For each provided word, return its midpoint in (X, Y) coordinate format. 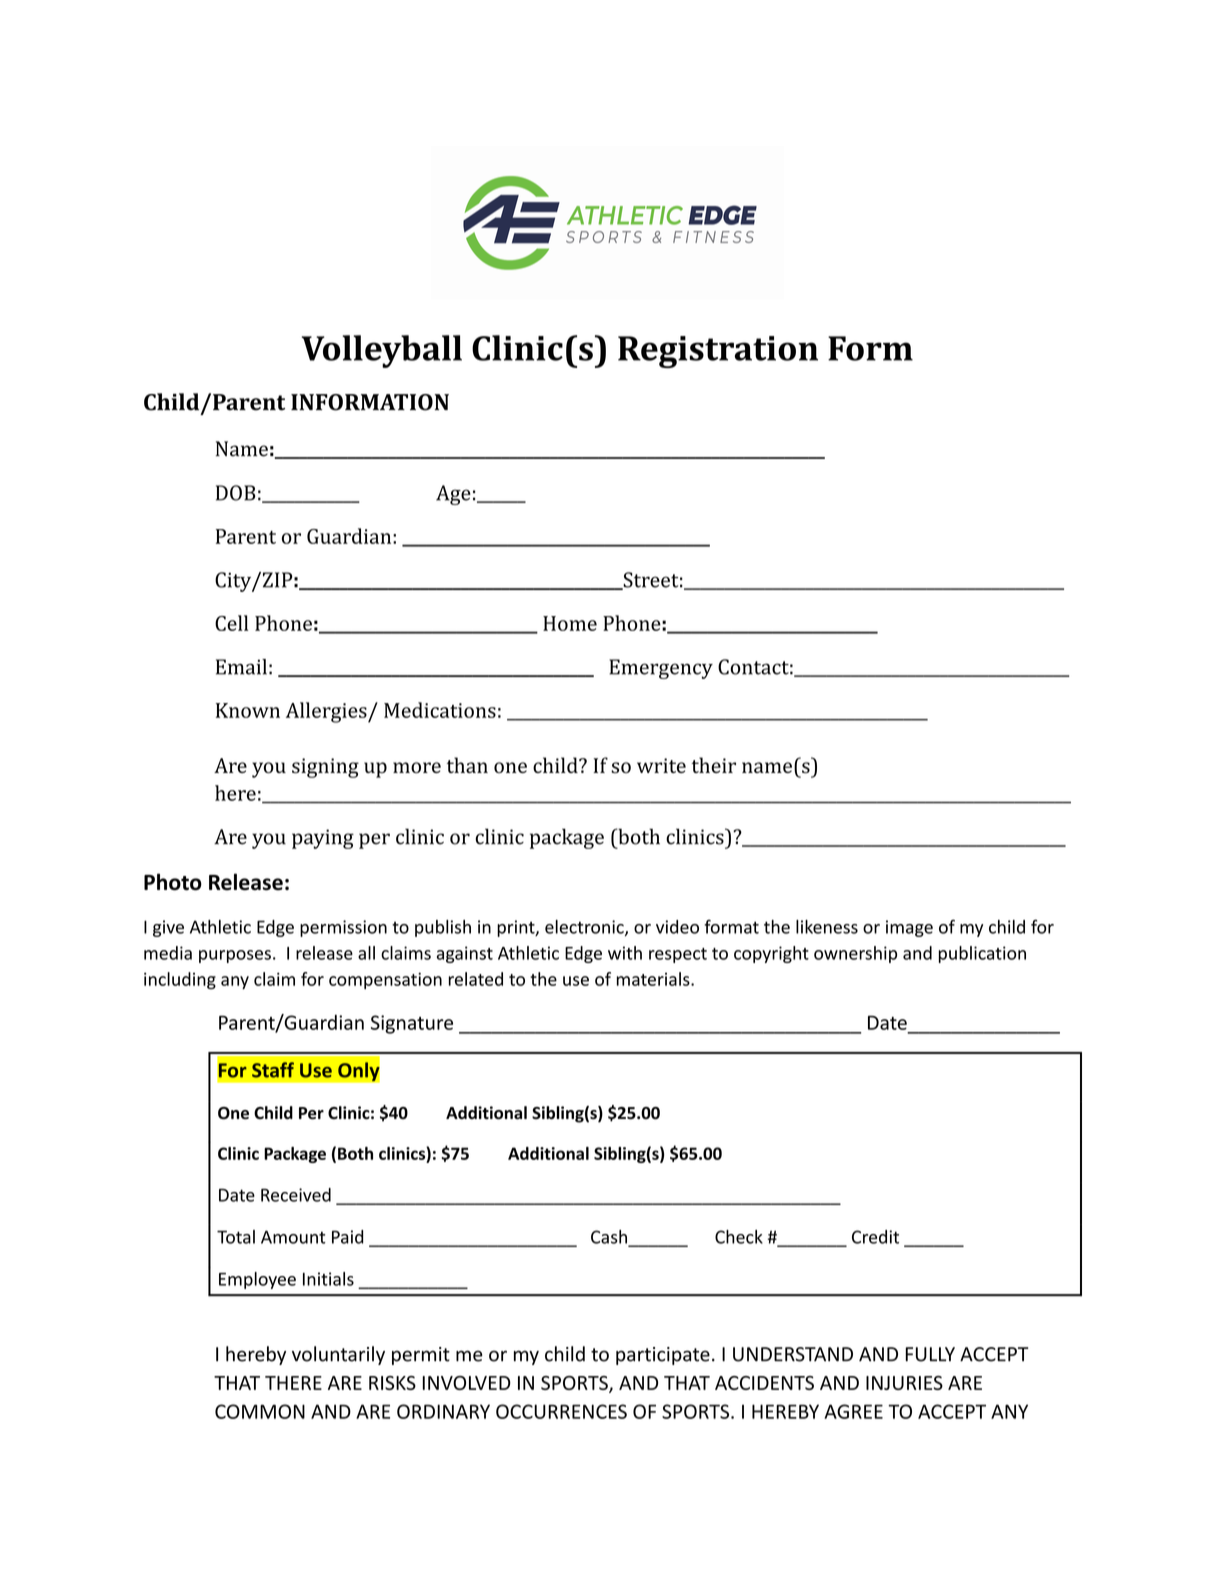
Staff (273, 1070)
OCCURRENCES (561, 1411)
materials (654, 979)
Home (570, 623)
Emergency (661, 669)
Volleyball (382, 351)
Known (248, 710)
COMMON (260, 1411)
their (713, 765)
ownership (855, 954)
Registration (718, 352)
